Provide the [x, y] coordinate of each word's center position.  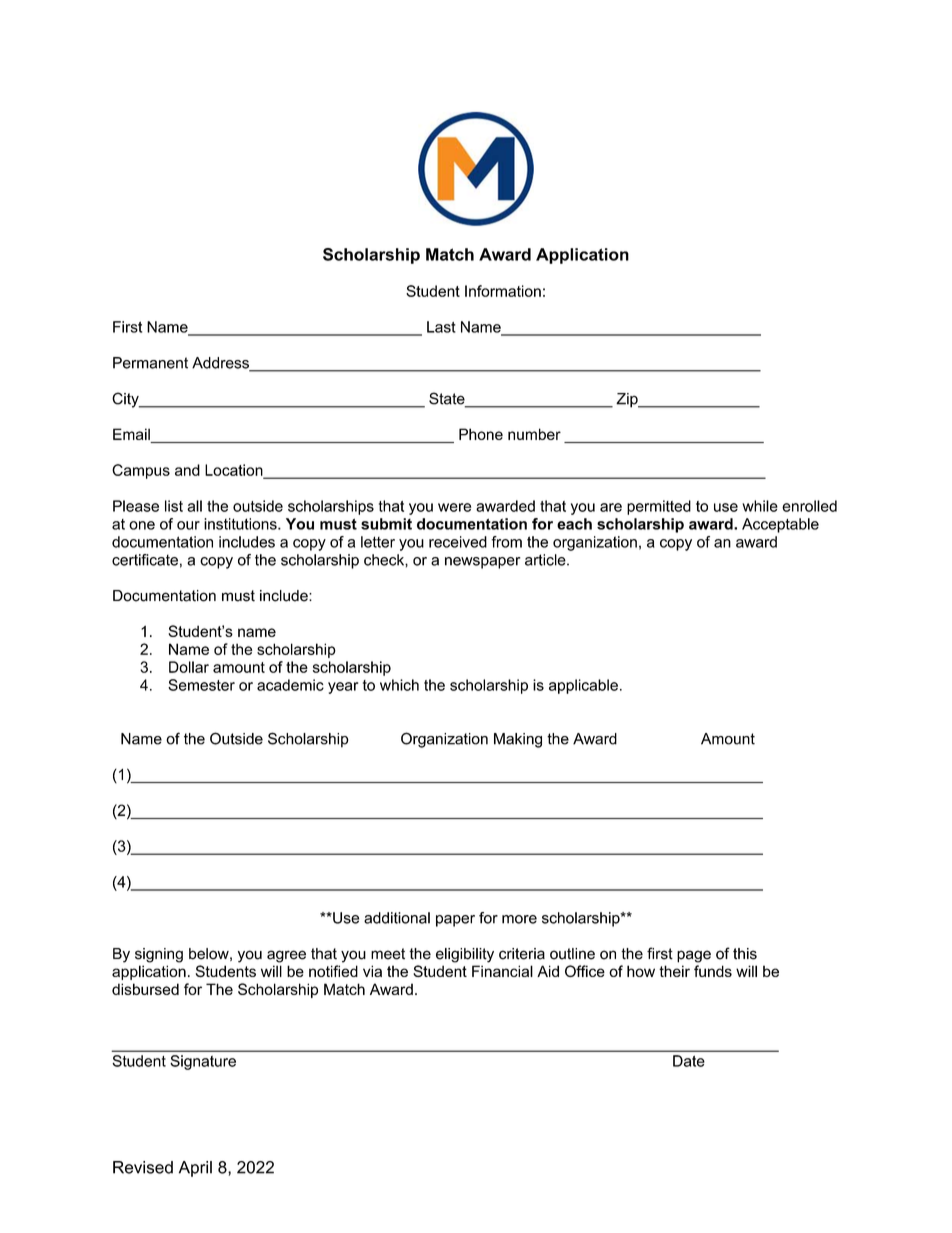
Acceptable [780, 525]
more [519, 919]
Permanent [150, 363]
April [195, 1169]
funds [713, 971]
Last [441, 327]
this [745, 954]
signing [159, 955]
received [458, 542]
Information [503, 291]
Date [689, 1061]
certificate [145, 560]
